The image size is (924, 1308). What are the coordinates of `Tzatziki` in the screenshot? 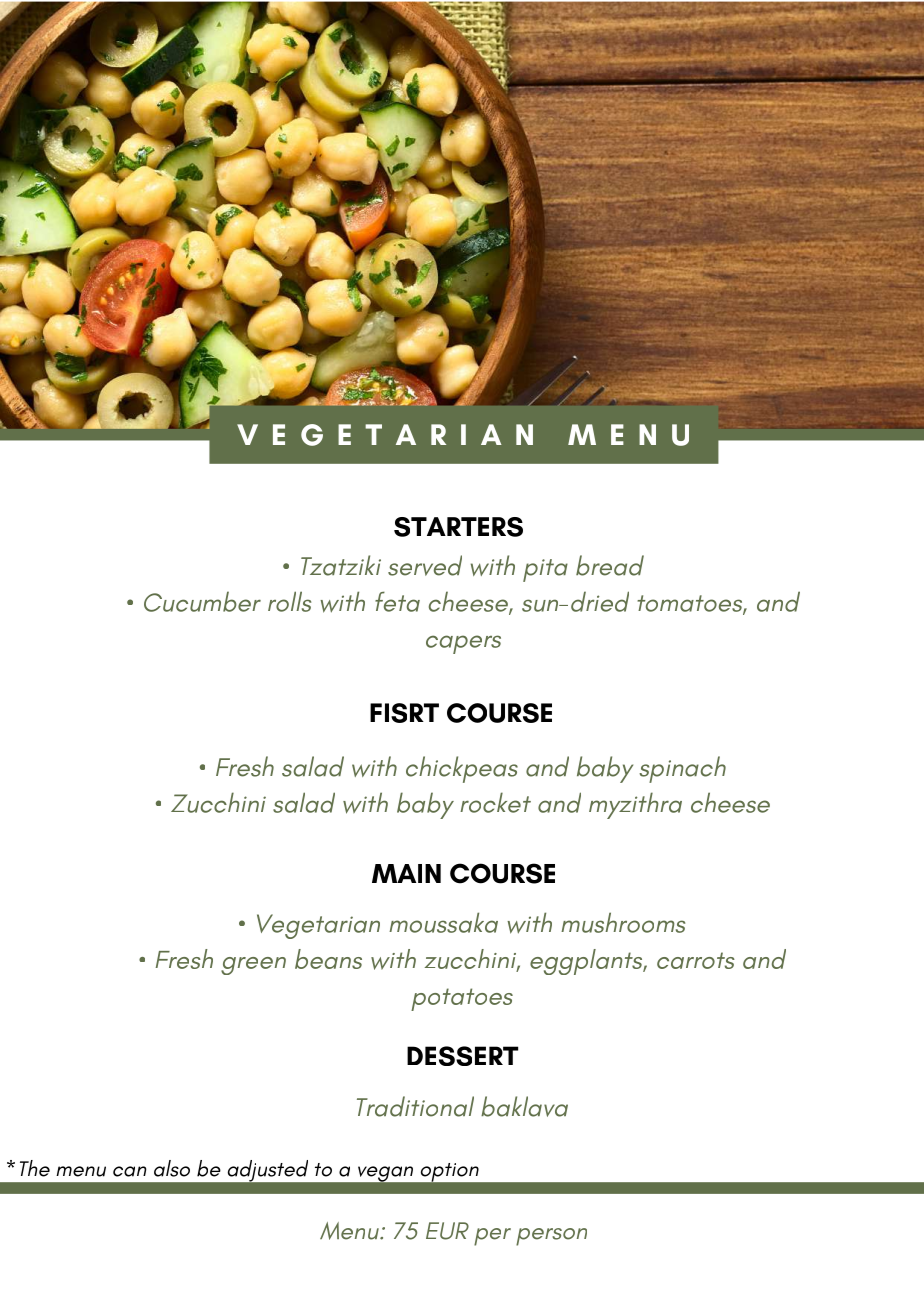 It's located at (341, 565).
